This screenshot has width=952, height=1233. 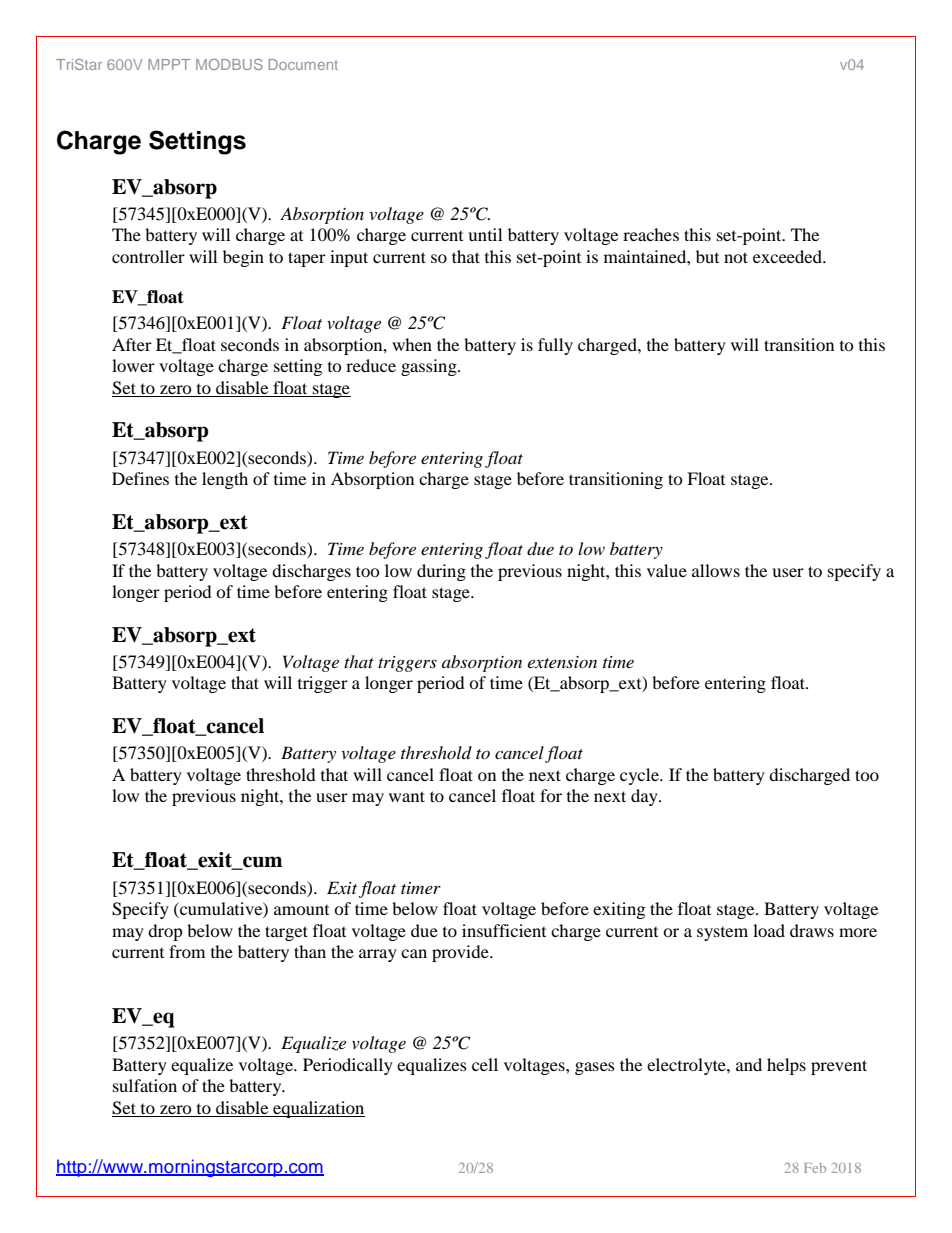 What do you see at coordinates (145, 1085) in the screenshot?
I see `sulfation` at bounding box center [145, 1085].
